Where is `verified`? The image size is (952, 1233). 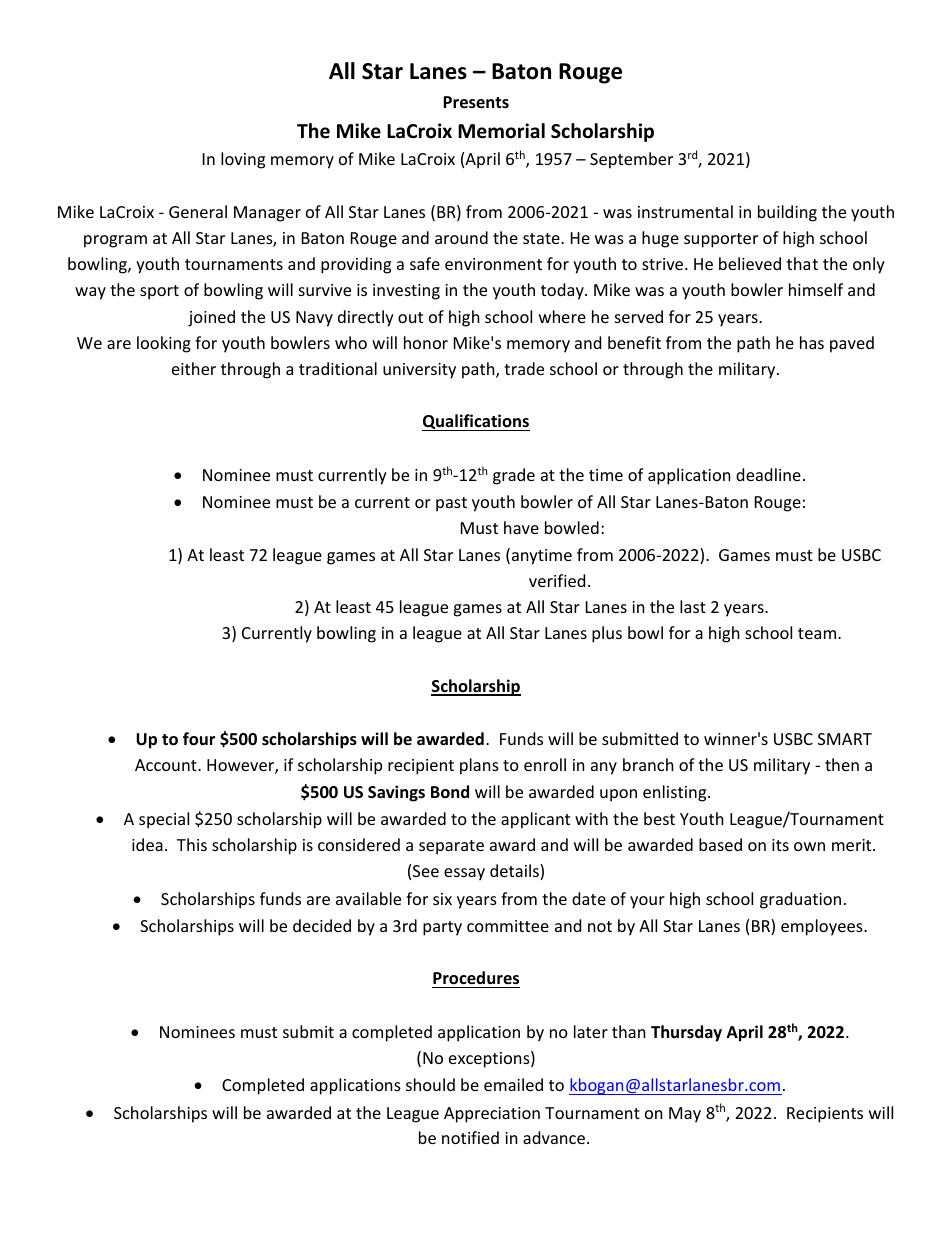
verified is located at coordinates (557, 580).
